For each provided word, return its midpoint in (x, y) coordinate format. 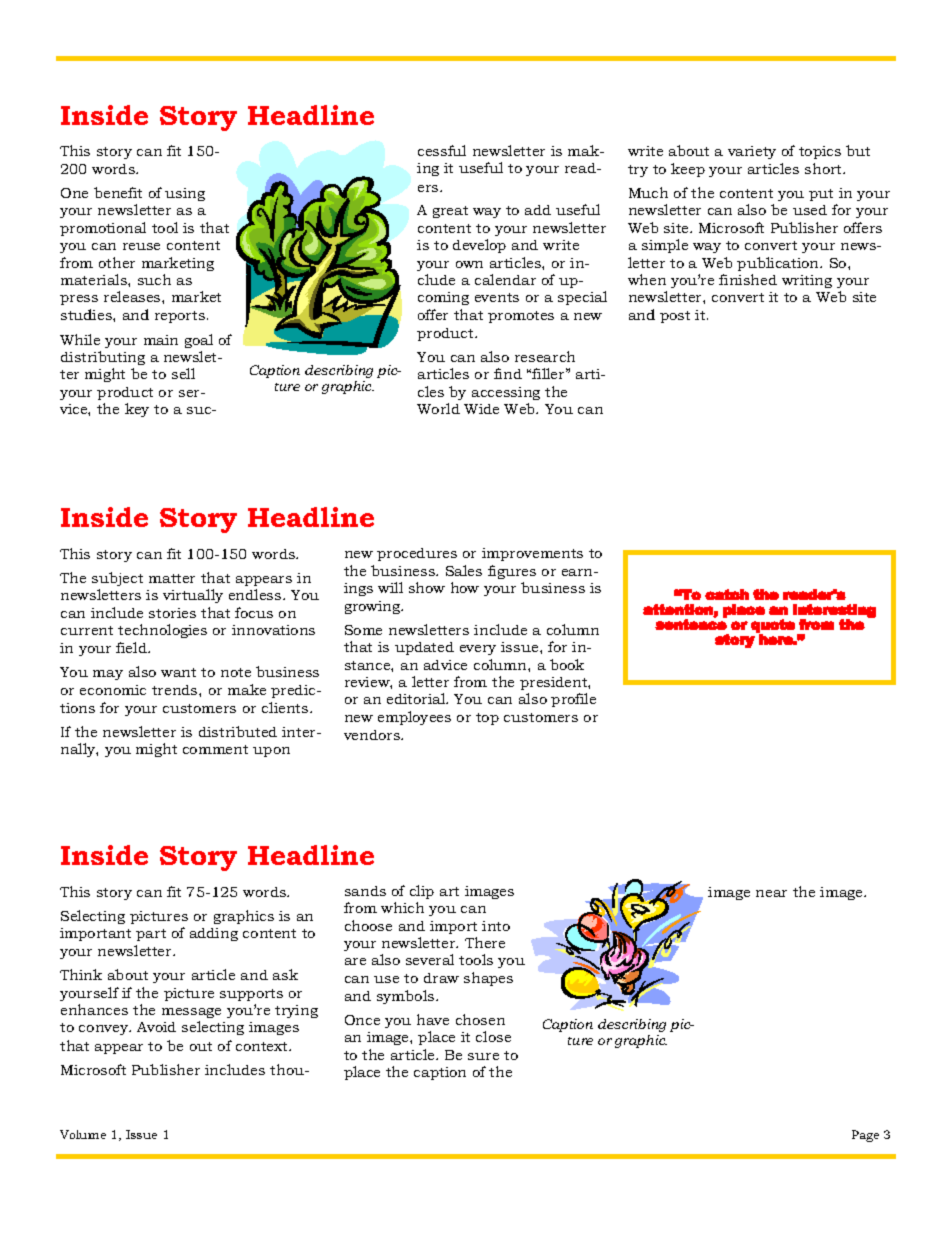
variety (752, 152)
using (185, 194)
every (478, 650)
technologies (162, 631)
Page (865, 1136)
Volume (83, 1134)
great (450, 212)
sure (483, 1056)
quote (773, 627)
